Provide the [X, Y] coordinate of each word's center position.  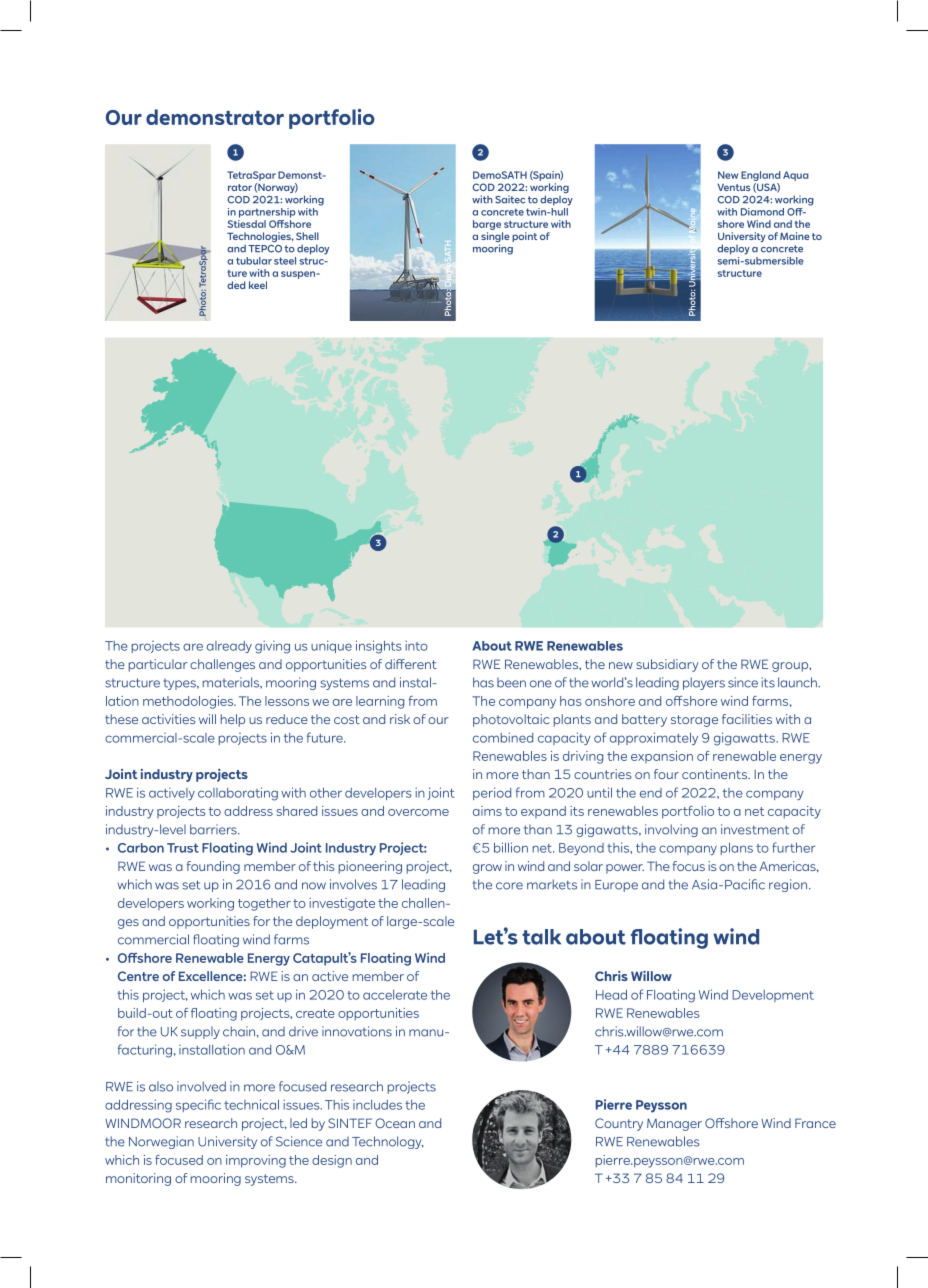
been [511, 682]
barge [487, 225]
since [743, 682]
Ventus [734, 187]
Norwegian [161, 1142]
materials [232, 682]
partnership [267, 213]
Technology [388, 1142]
